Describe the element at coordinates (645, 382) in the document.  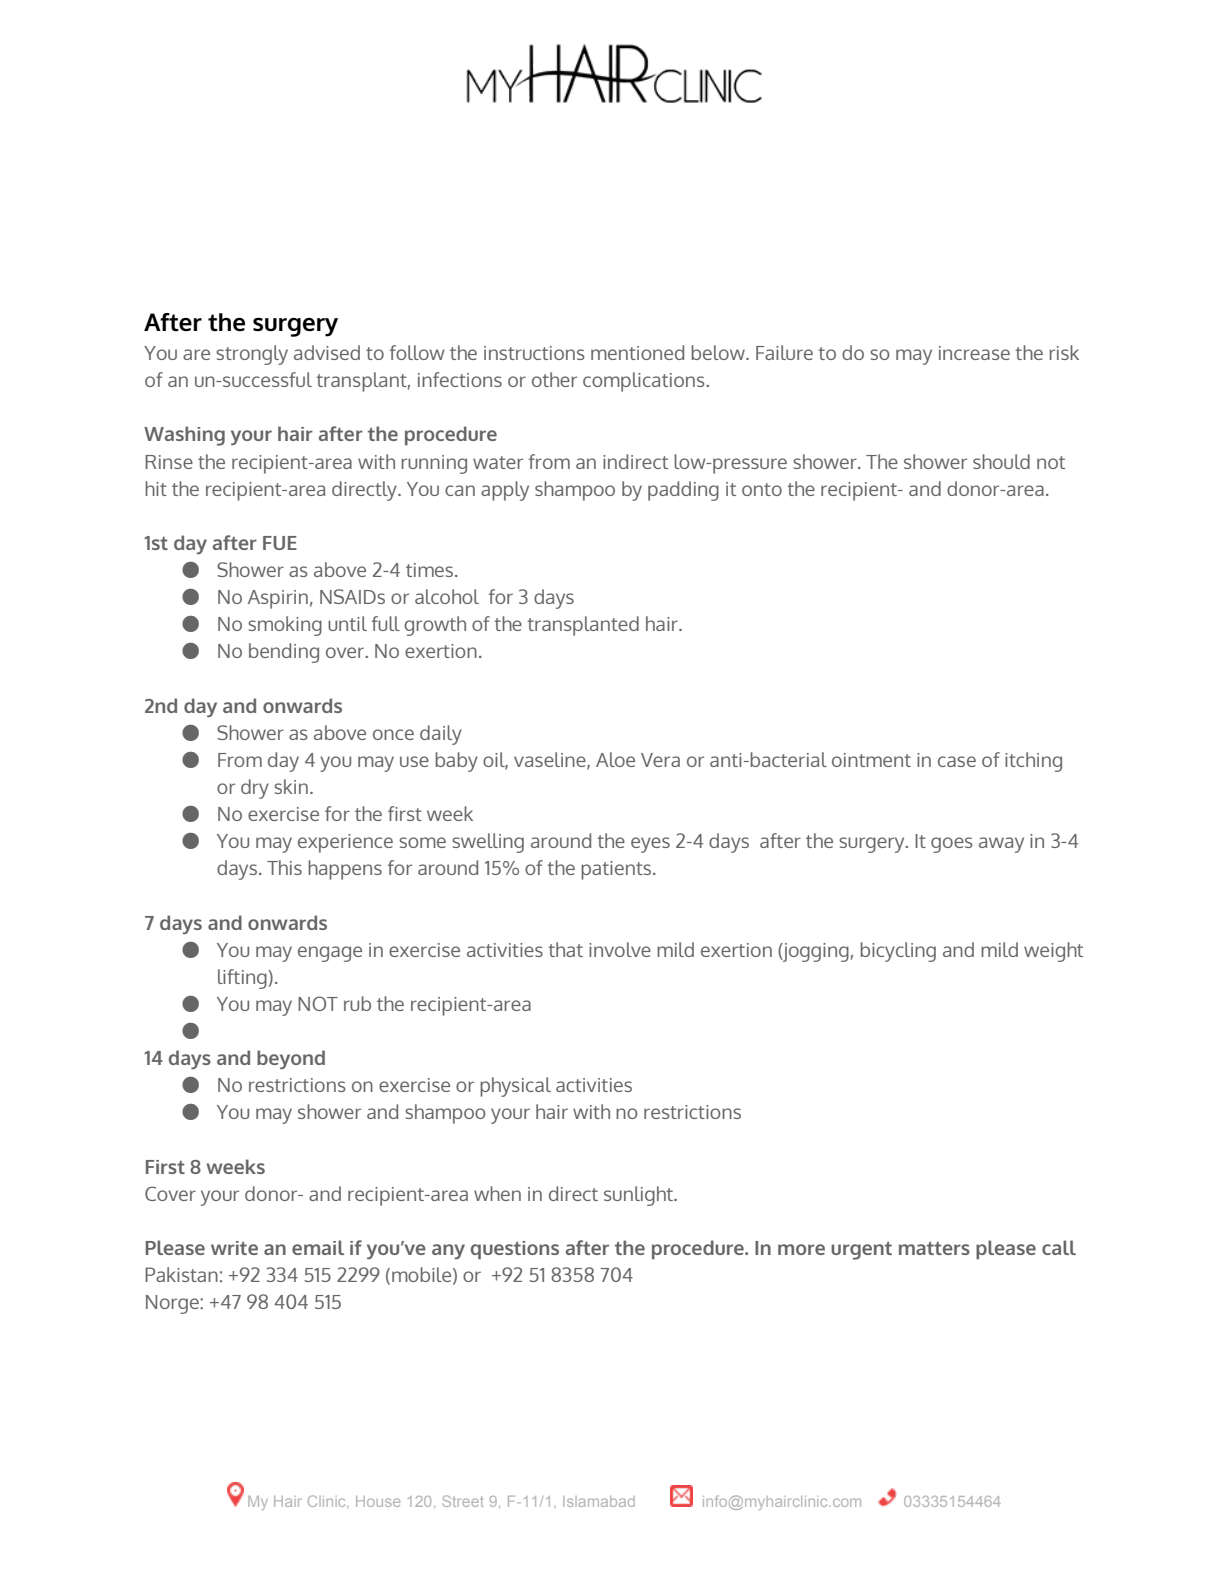
I see `complications` at that location.
